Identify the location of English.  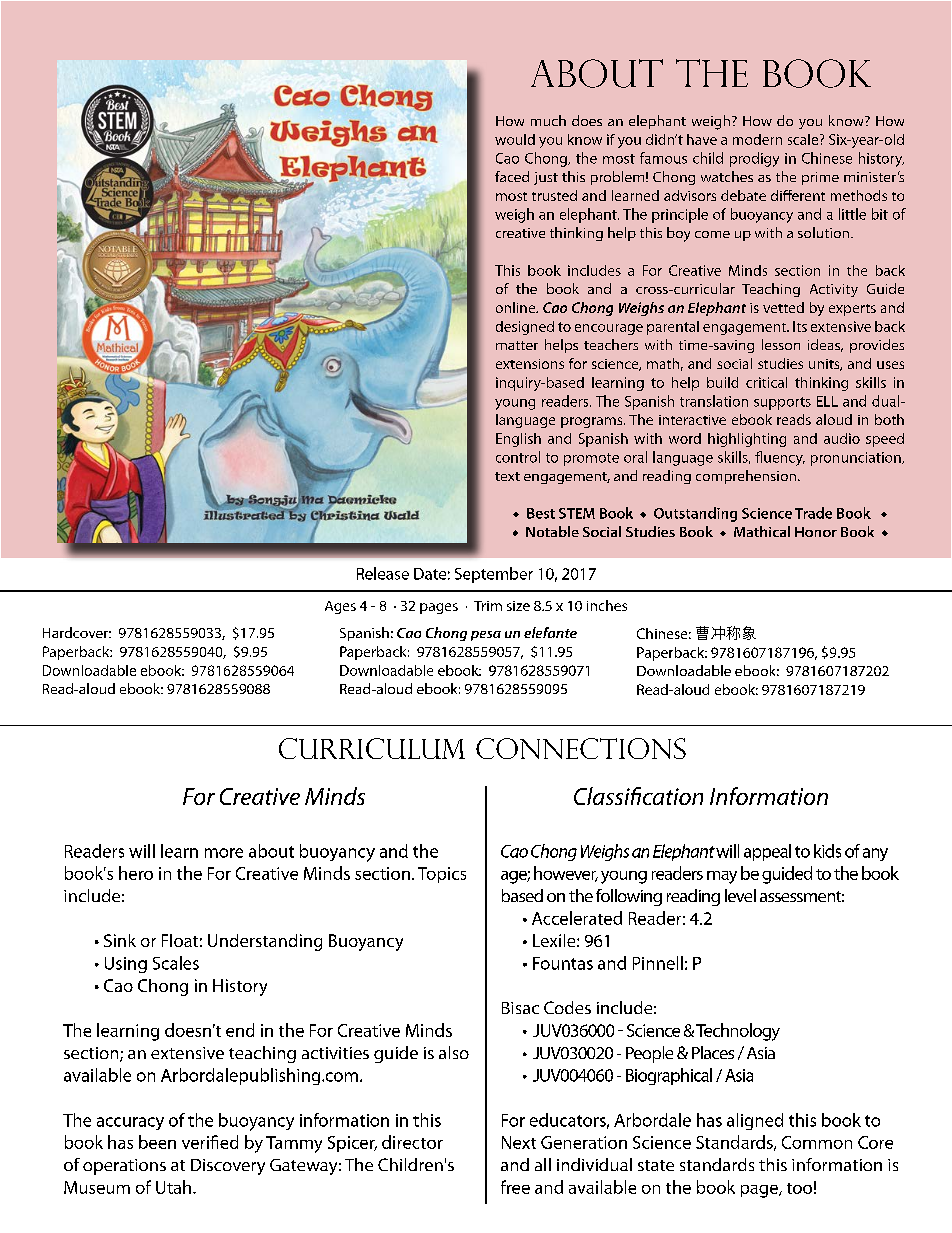
(518, 440).
